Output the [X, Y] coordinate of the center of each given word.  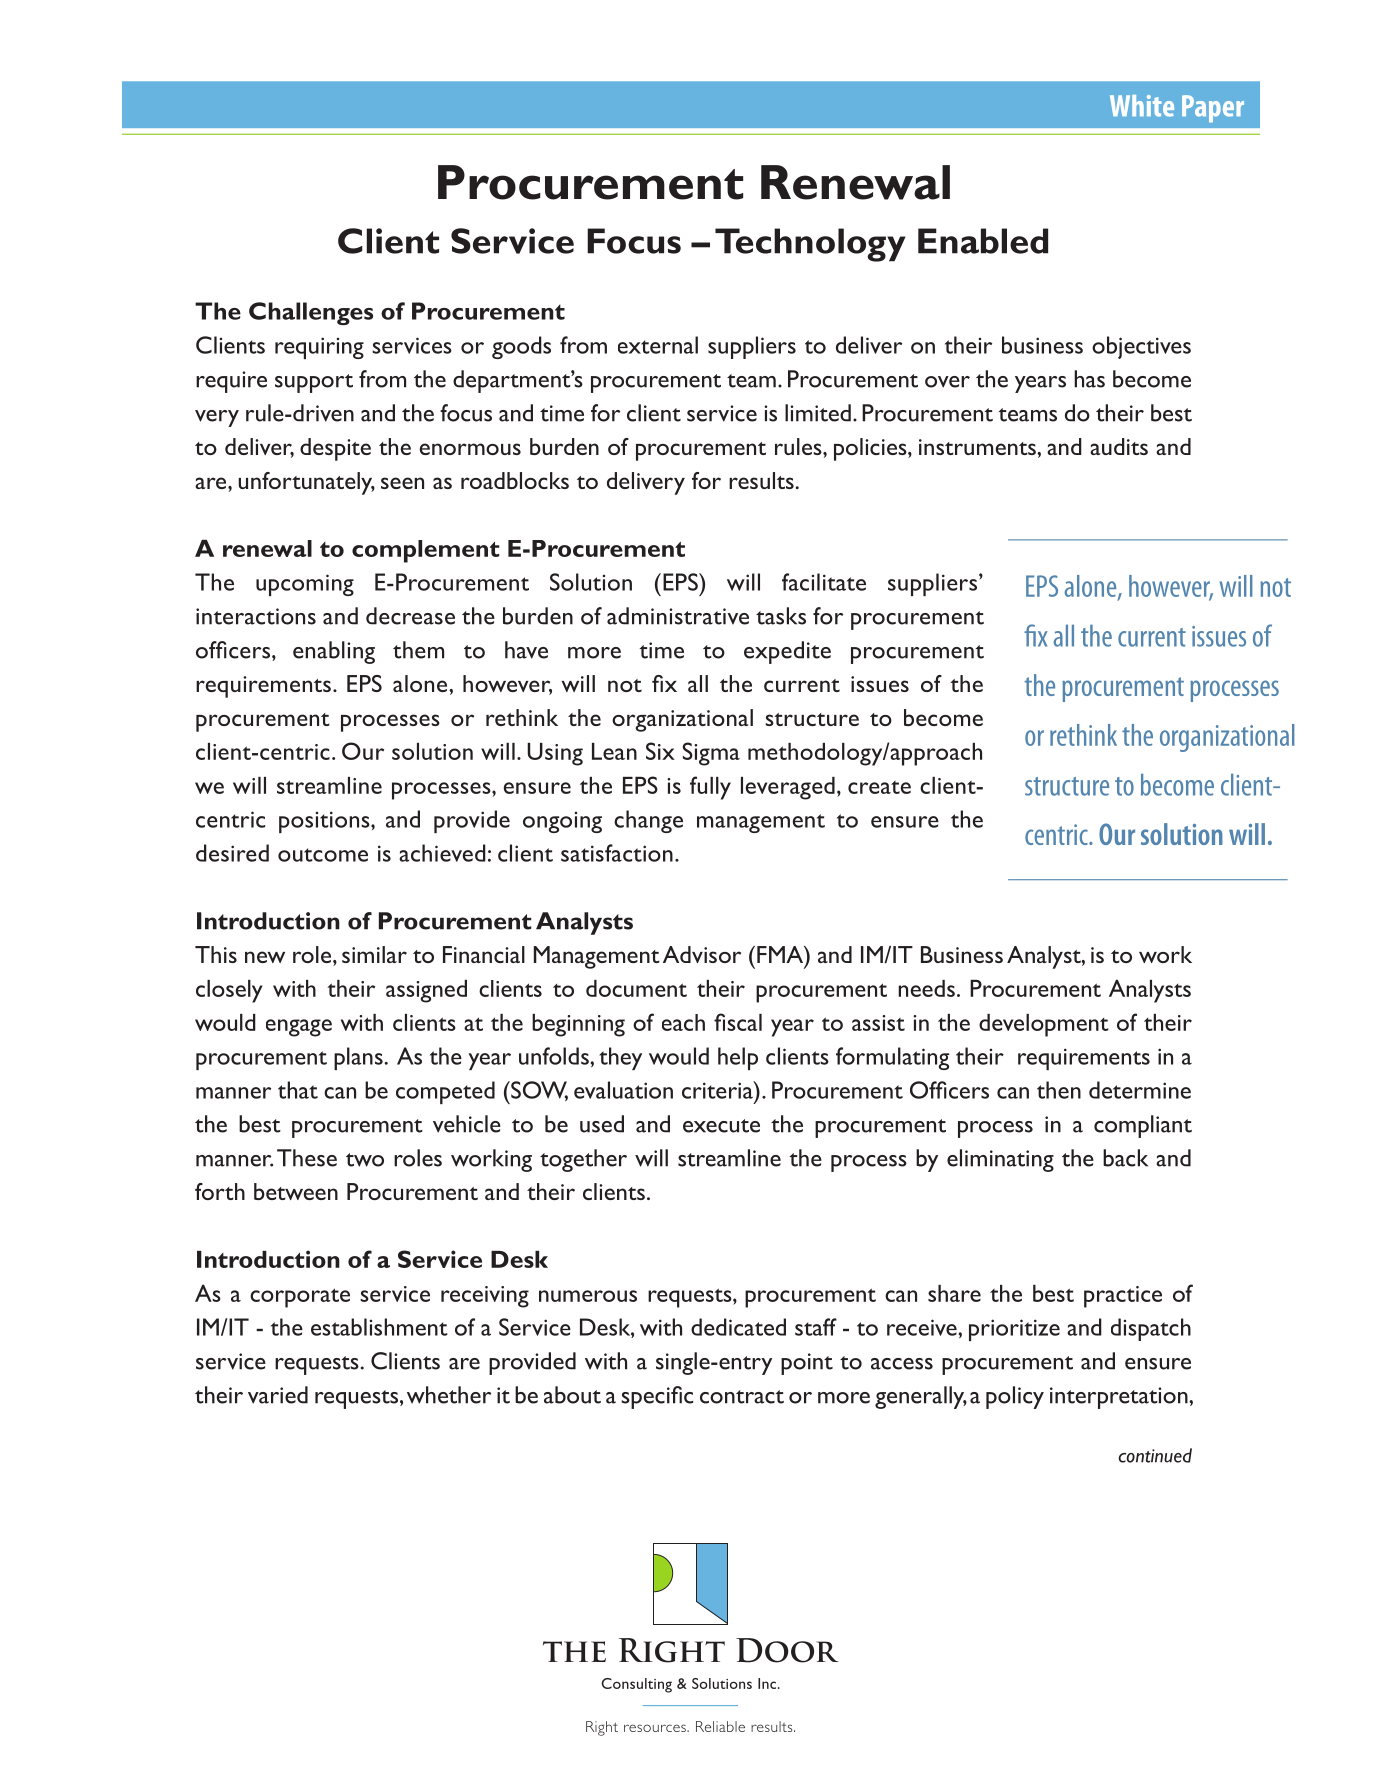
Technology [810, 245]
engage [299, 1028]
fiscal [738, 1022]
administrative [678, 616]
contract [742, 1397]
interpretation [1120, 1398]
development [1044, 1025]
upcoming [305, 585]
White [1142, 106]
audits [1119, 446]
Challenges [311, 313]
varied [278, 1395]
